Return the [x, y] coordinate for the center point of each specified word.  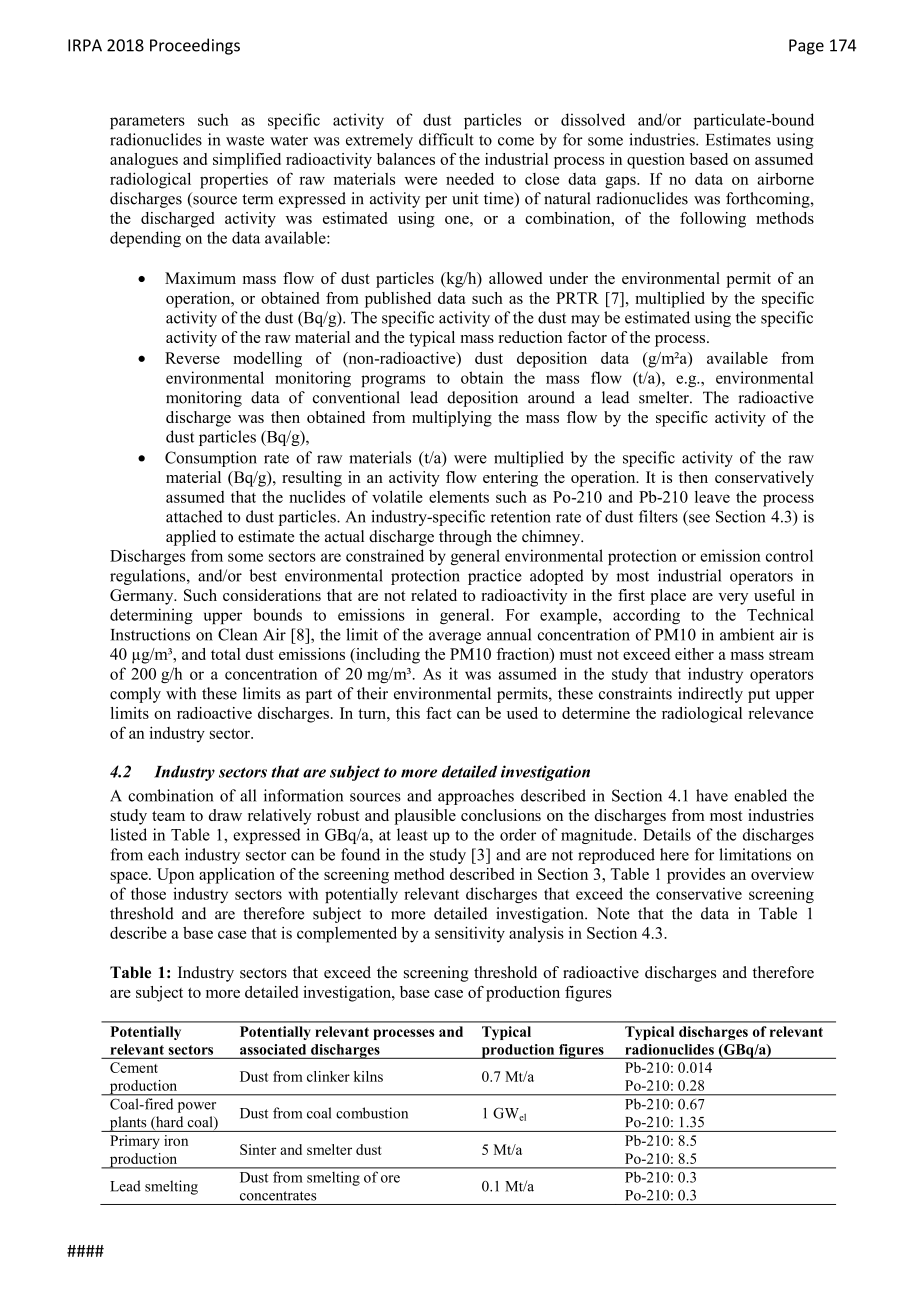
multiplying [452, 419]
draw [225, 815]
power [197, 1107]
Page [806, 47]
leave [712, 497]
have [712, 795]
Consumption [211, 459]
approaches [476, 797]
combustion [372, 1113]
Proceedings [195, 46]
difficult [446, 139]
